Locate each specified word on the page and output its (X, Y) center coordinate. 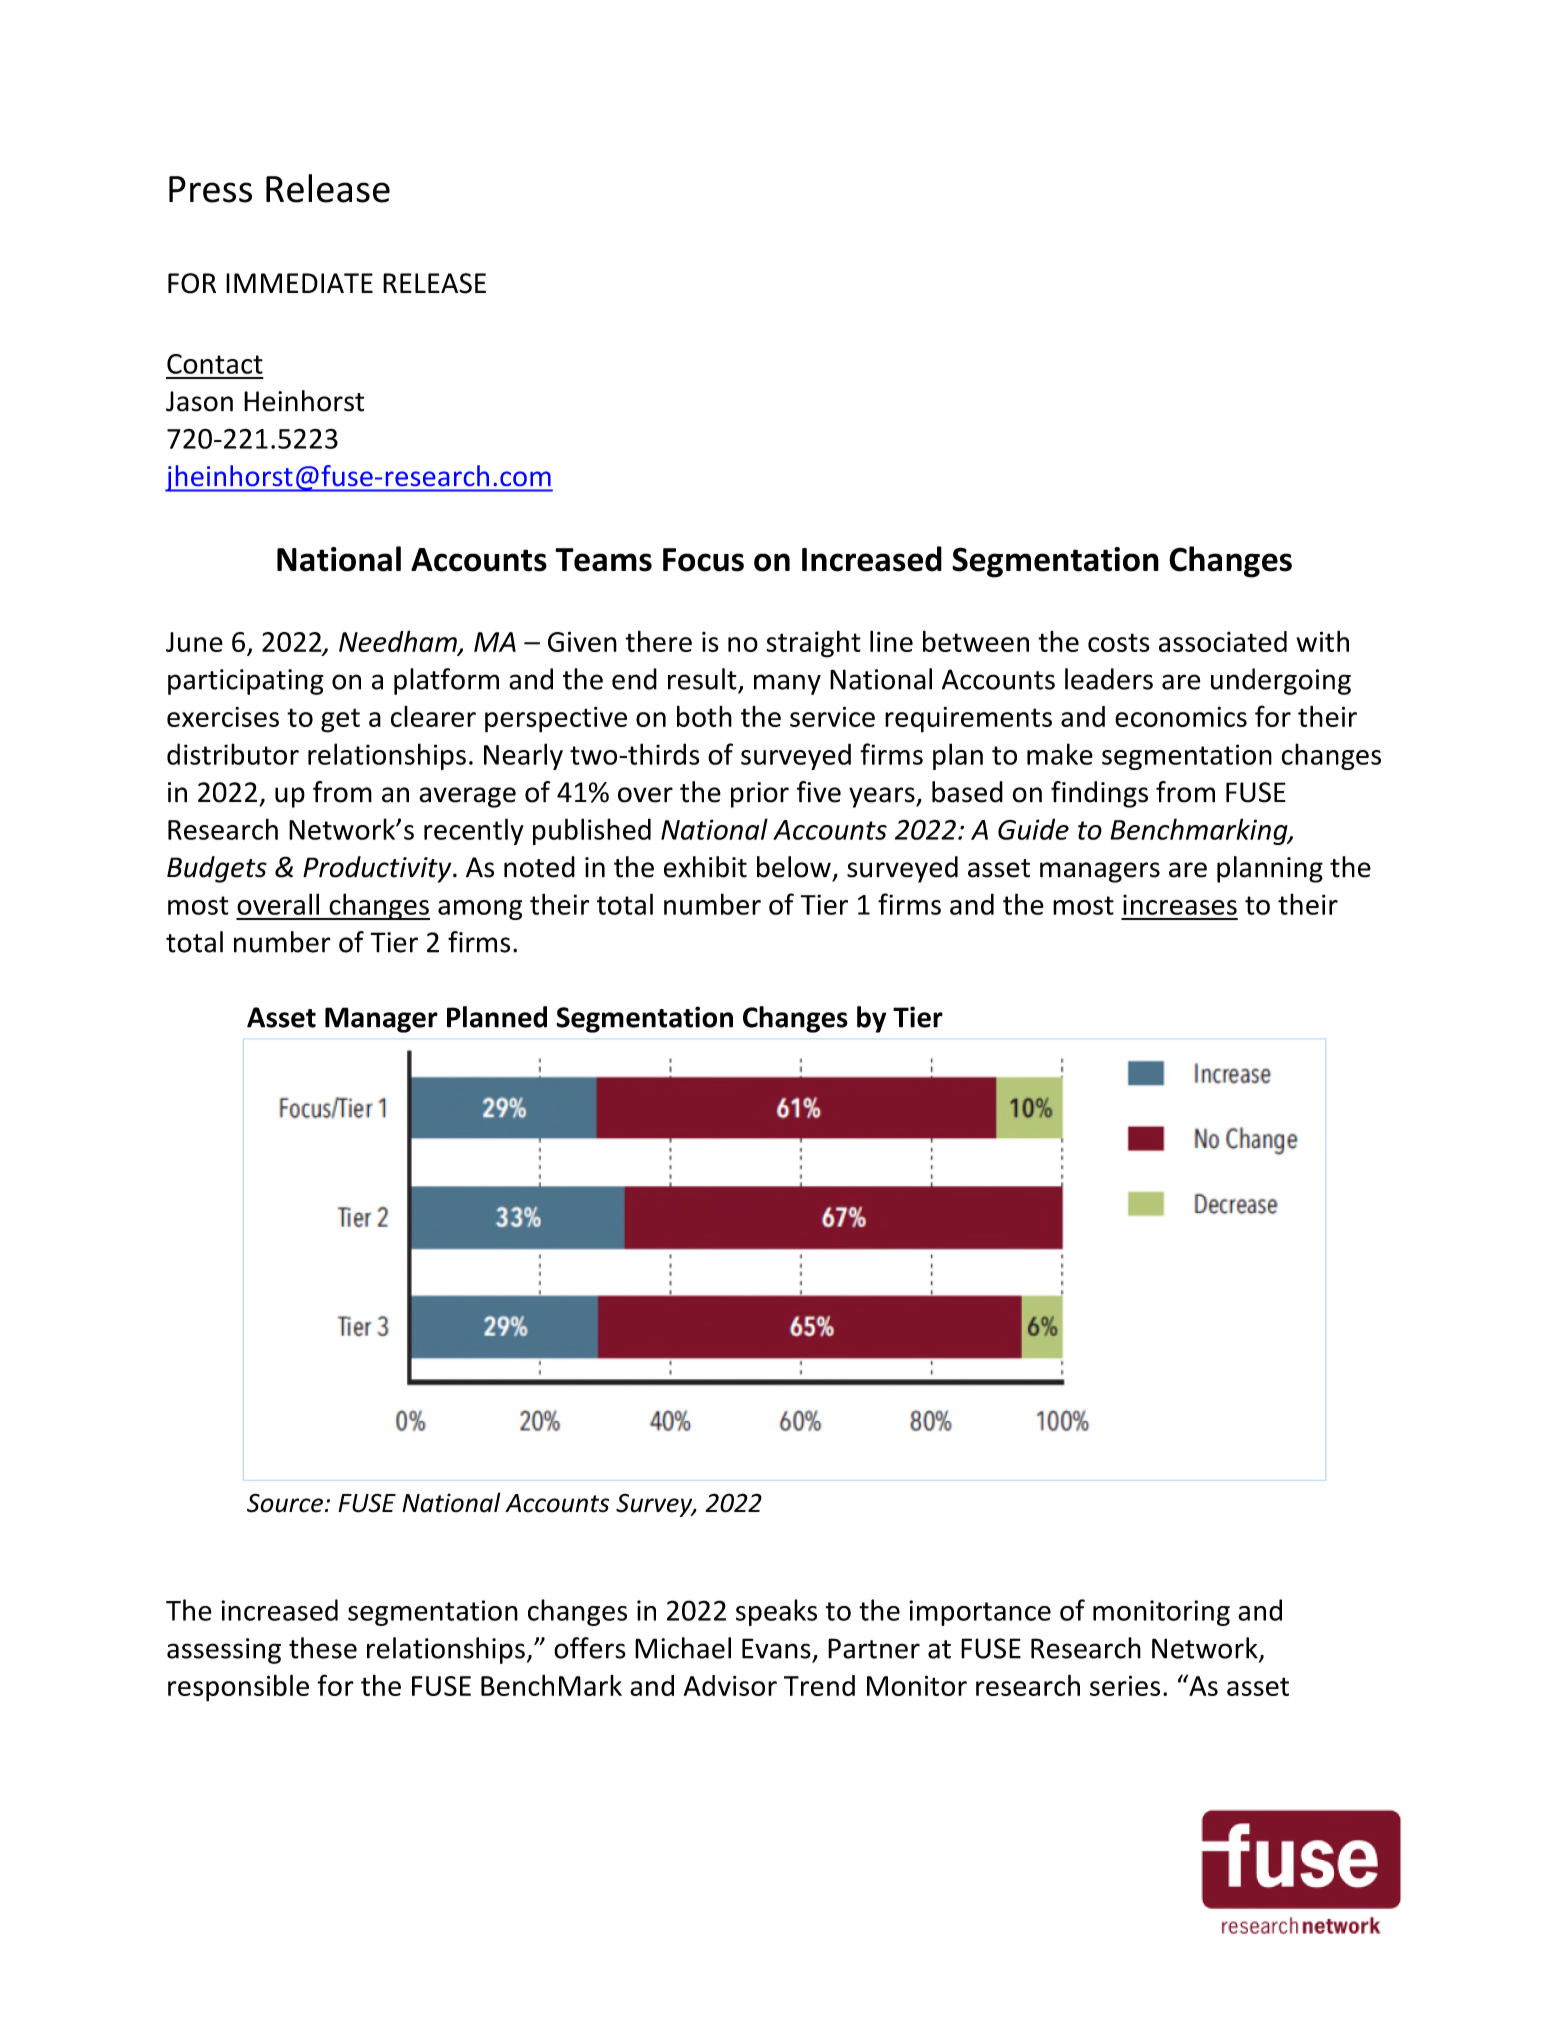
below (794, 867)
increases (1180, 904)
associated (1223, 641)
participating (245, 682)
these (323, 1648)
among (480, 910)
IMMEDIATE (299, 283)
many (787, 684)
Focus (703, 560)
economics (1181, 716)
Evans (776, 1648)
